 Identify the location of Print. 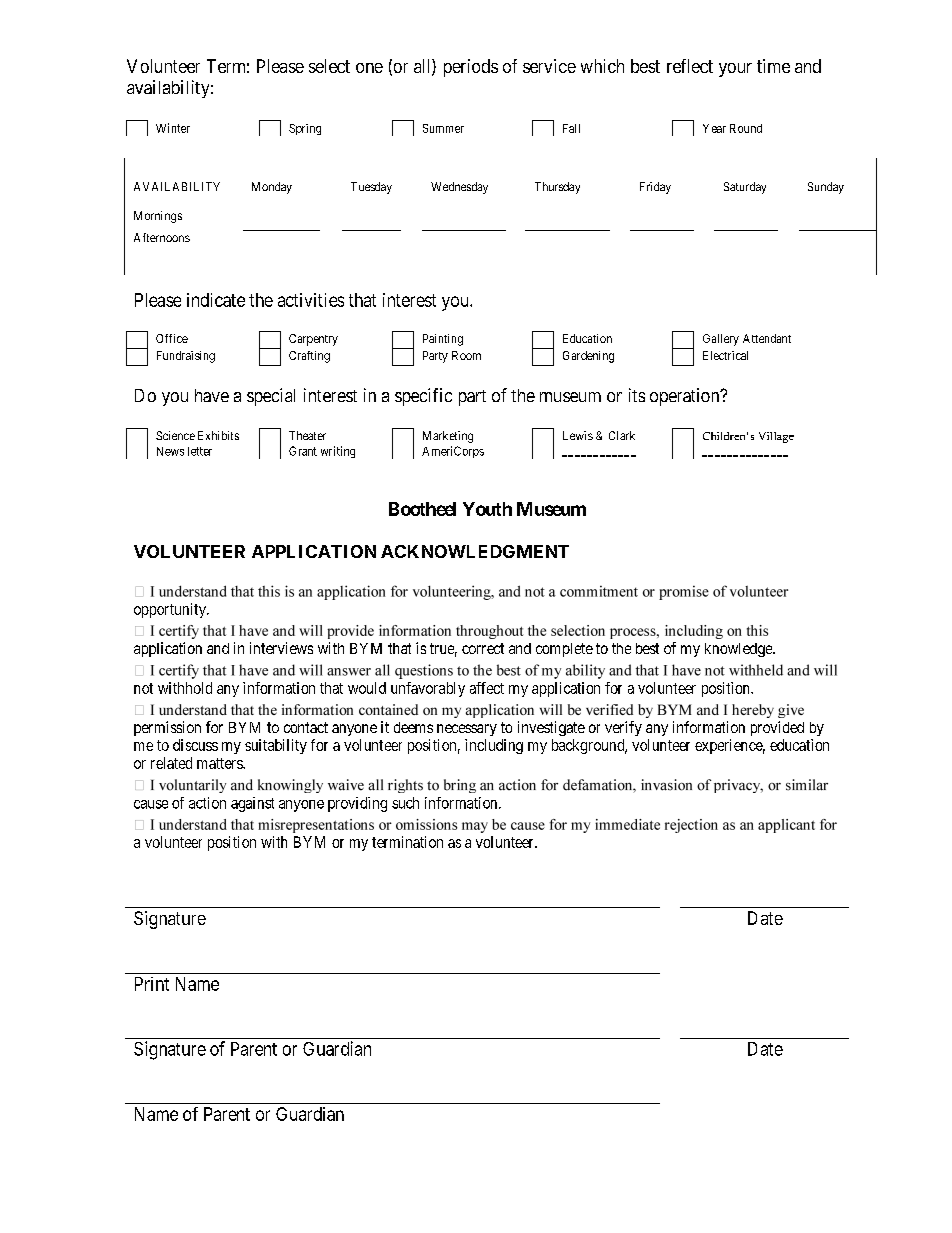
(152, 984).
